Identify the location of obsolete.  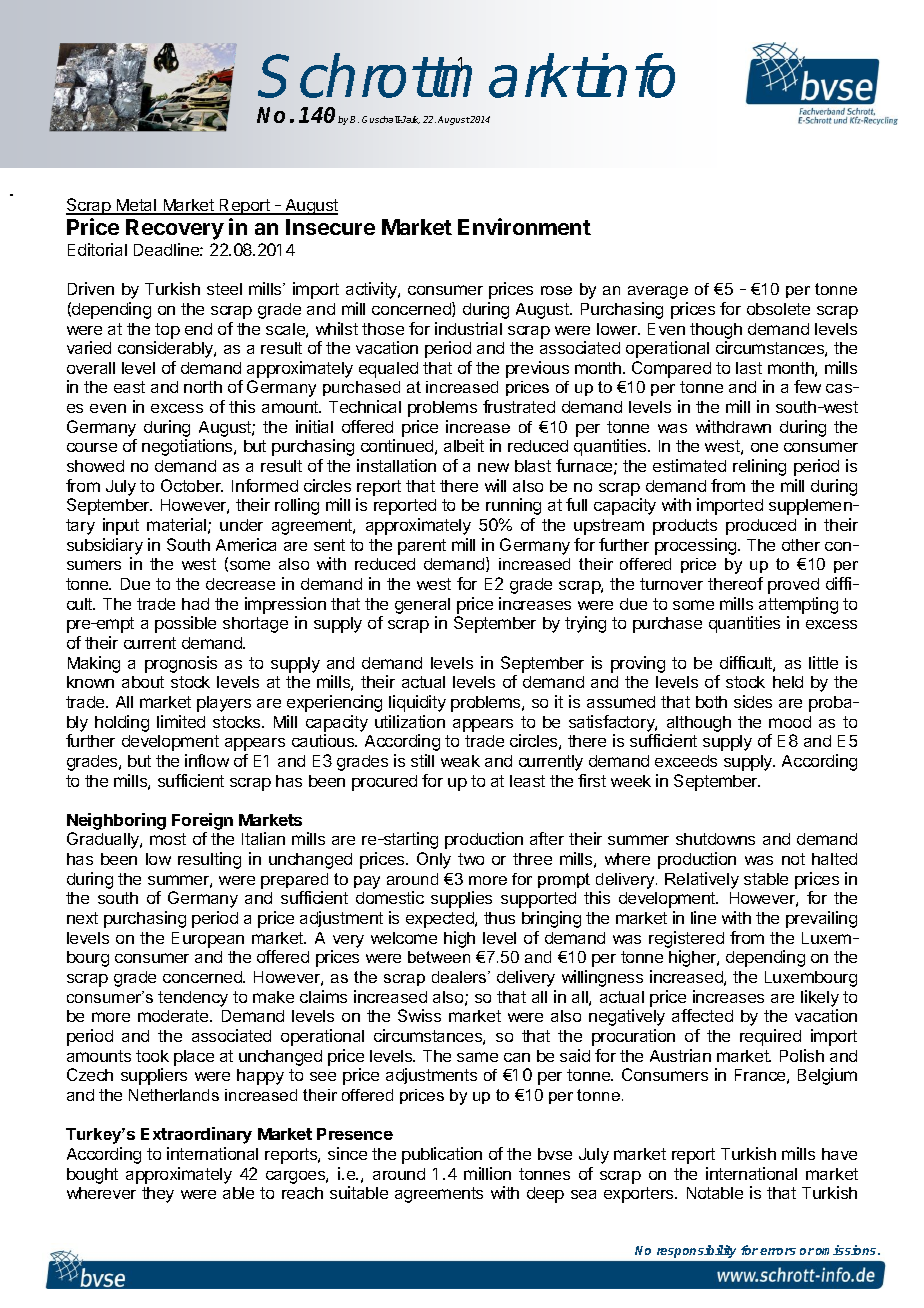
(778, 309).
